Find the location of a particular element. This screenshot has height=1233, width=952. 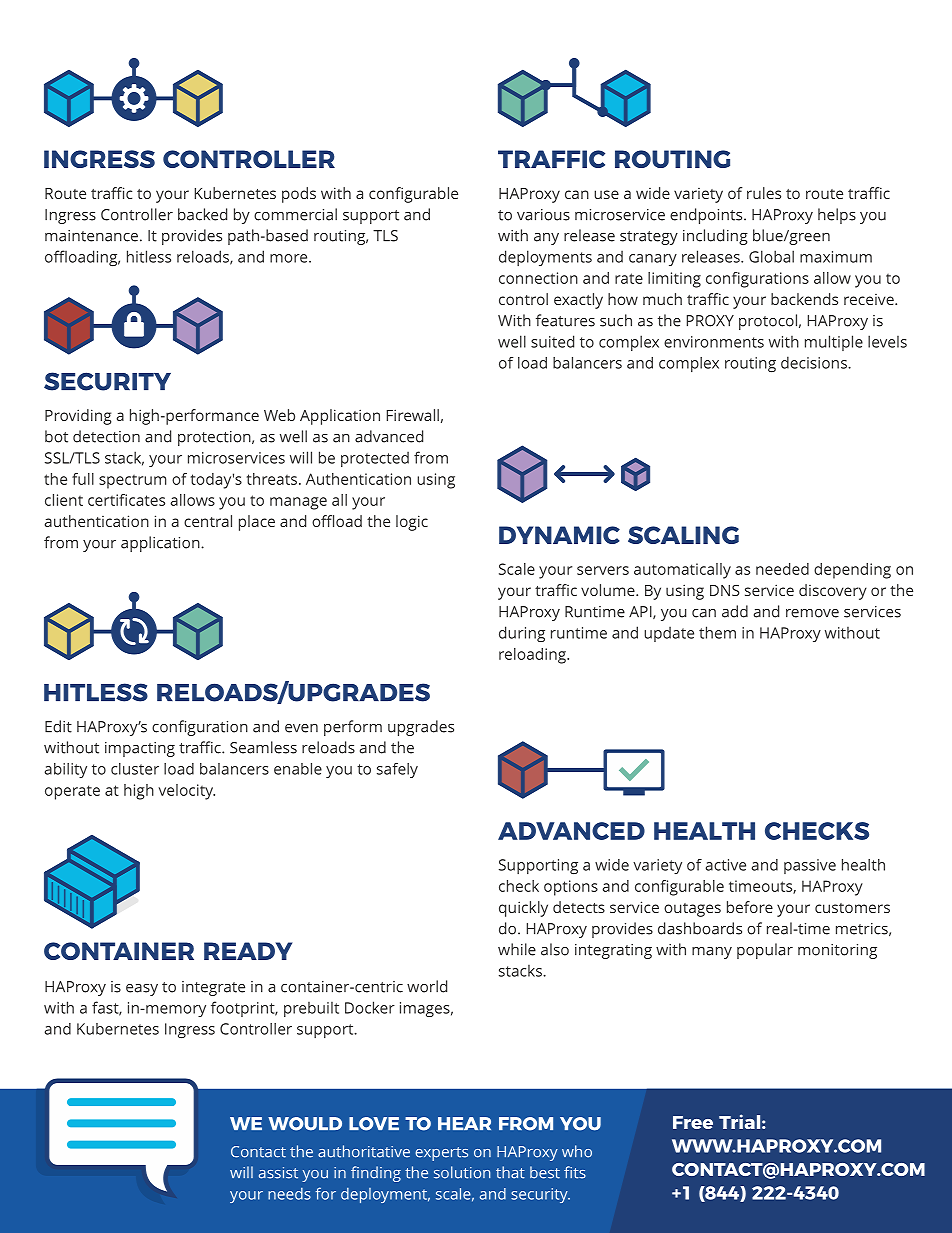

assist is located at coordinates (278, 1173).
